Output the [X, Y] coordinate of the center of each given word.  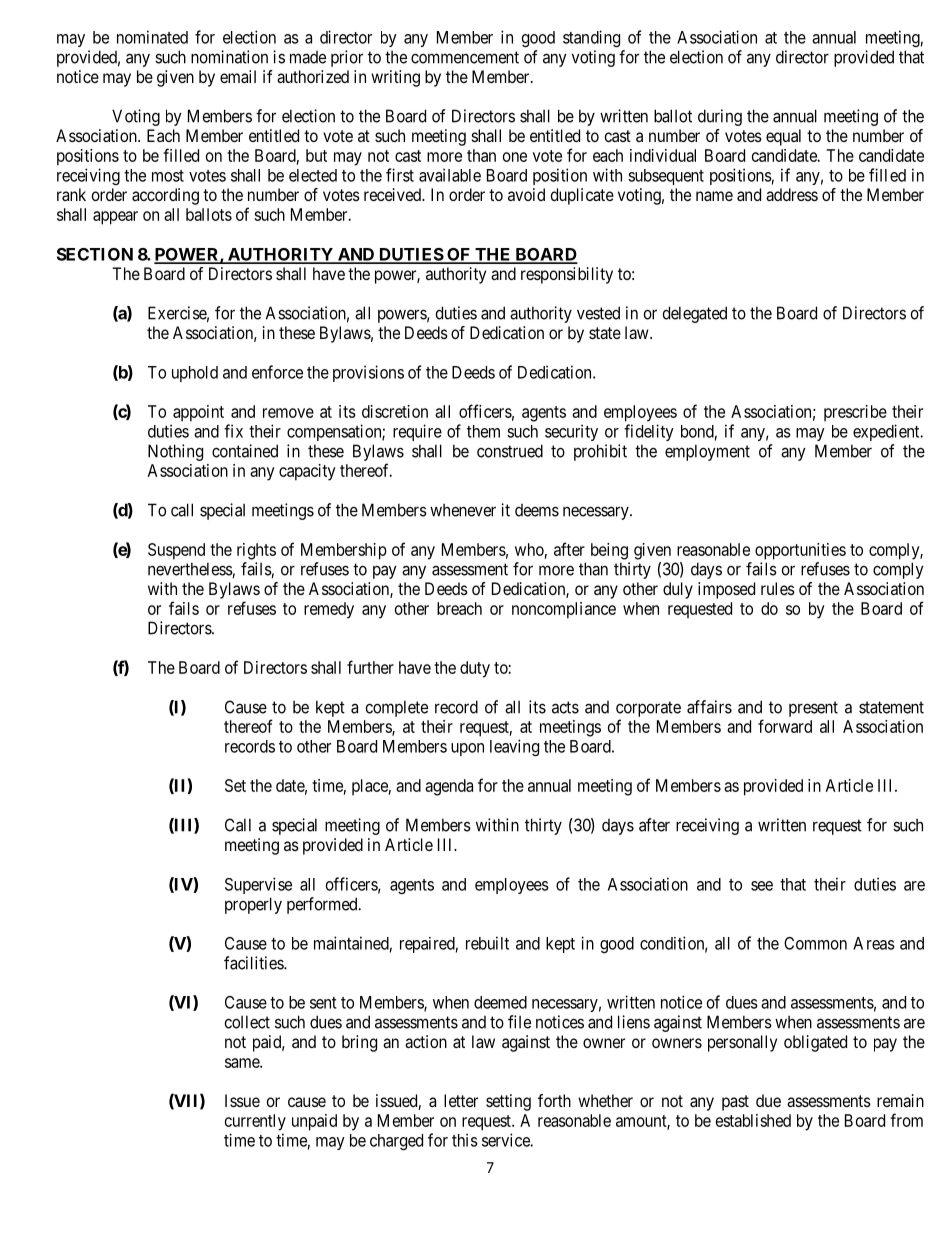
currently [255, 1122]
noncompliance [564, 610]
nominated [152, 37]
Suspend [176, 551]
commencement [465, 57]
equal [783, 137]
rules [778, 588]
